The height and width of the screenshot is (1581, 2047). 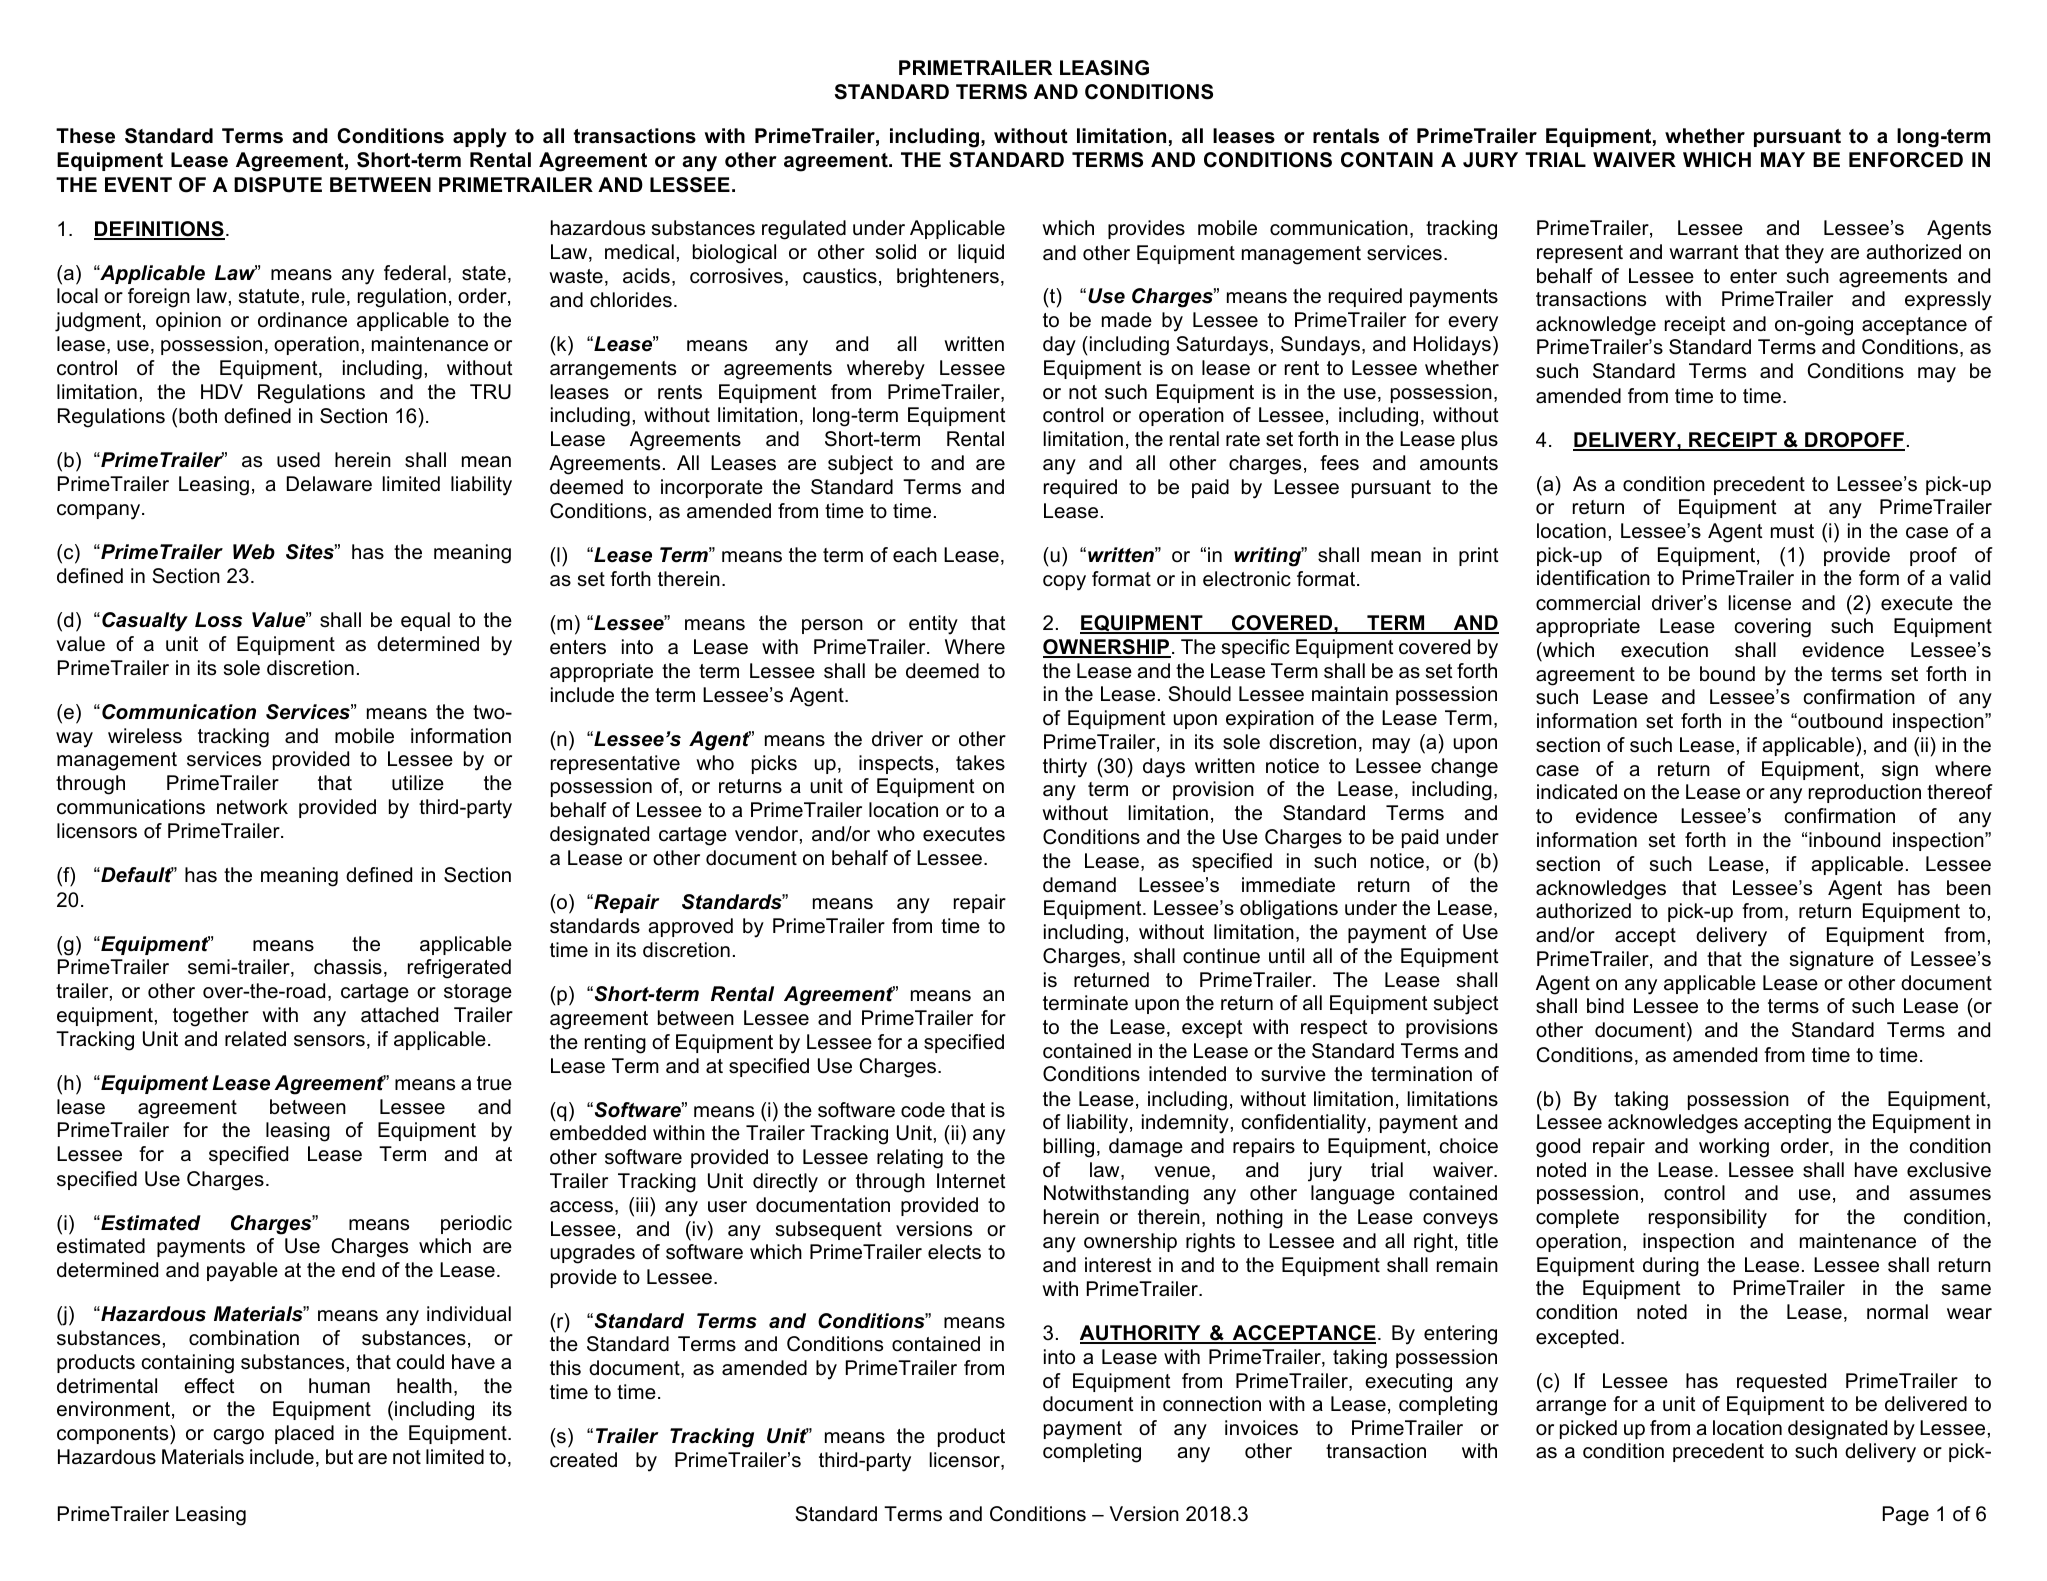 What do you see at coordinates (1187, 1074) in the screenshot?
I see `intended` at bounding box center [1187, 1074].
